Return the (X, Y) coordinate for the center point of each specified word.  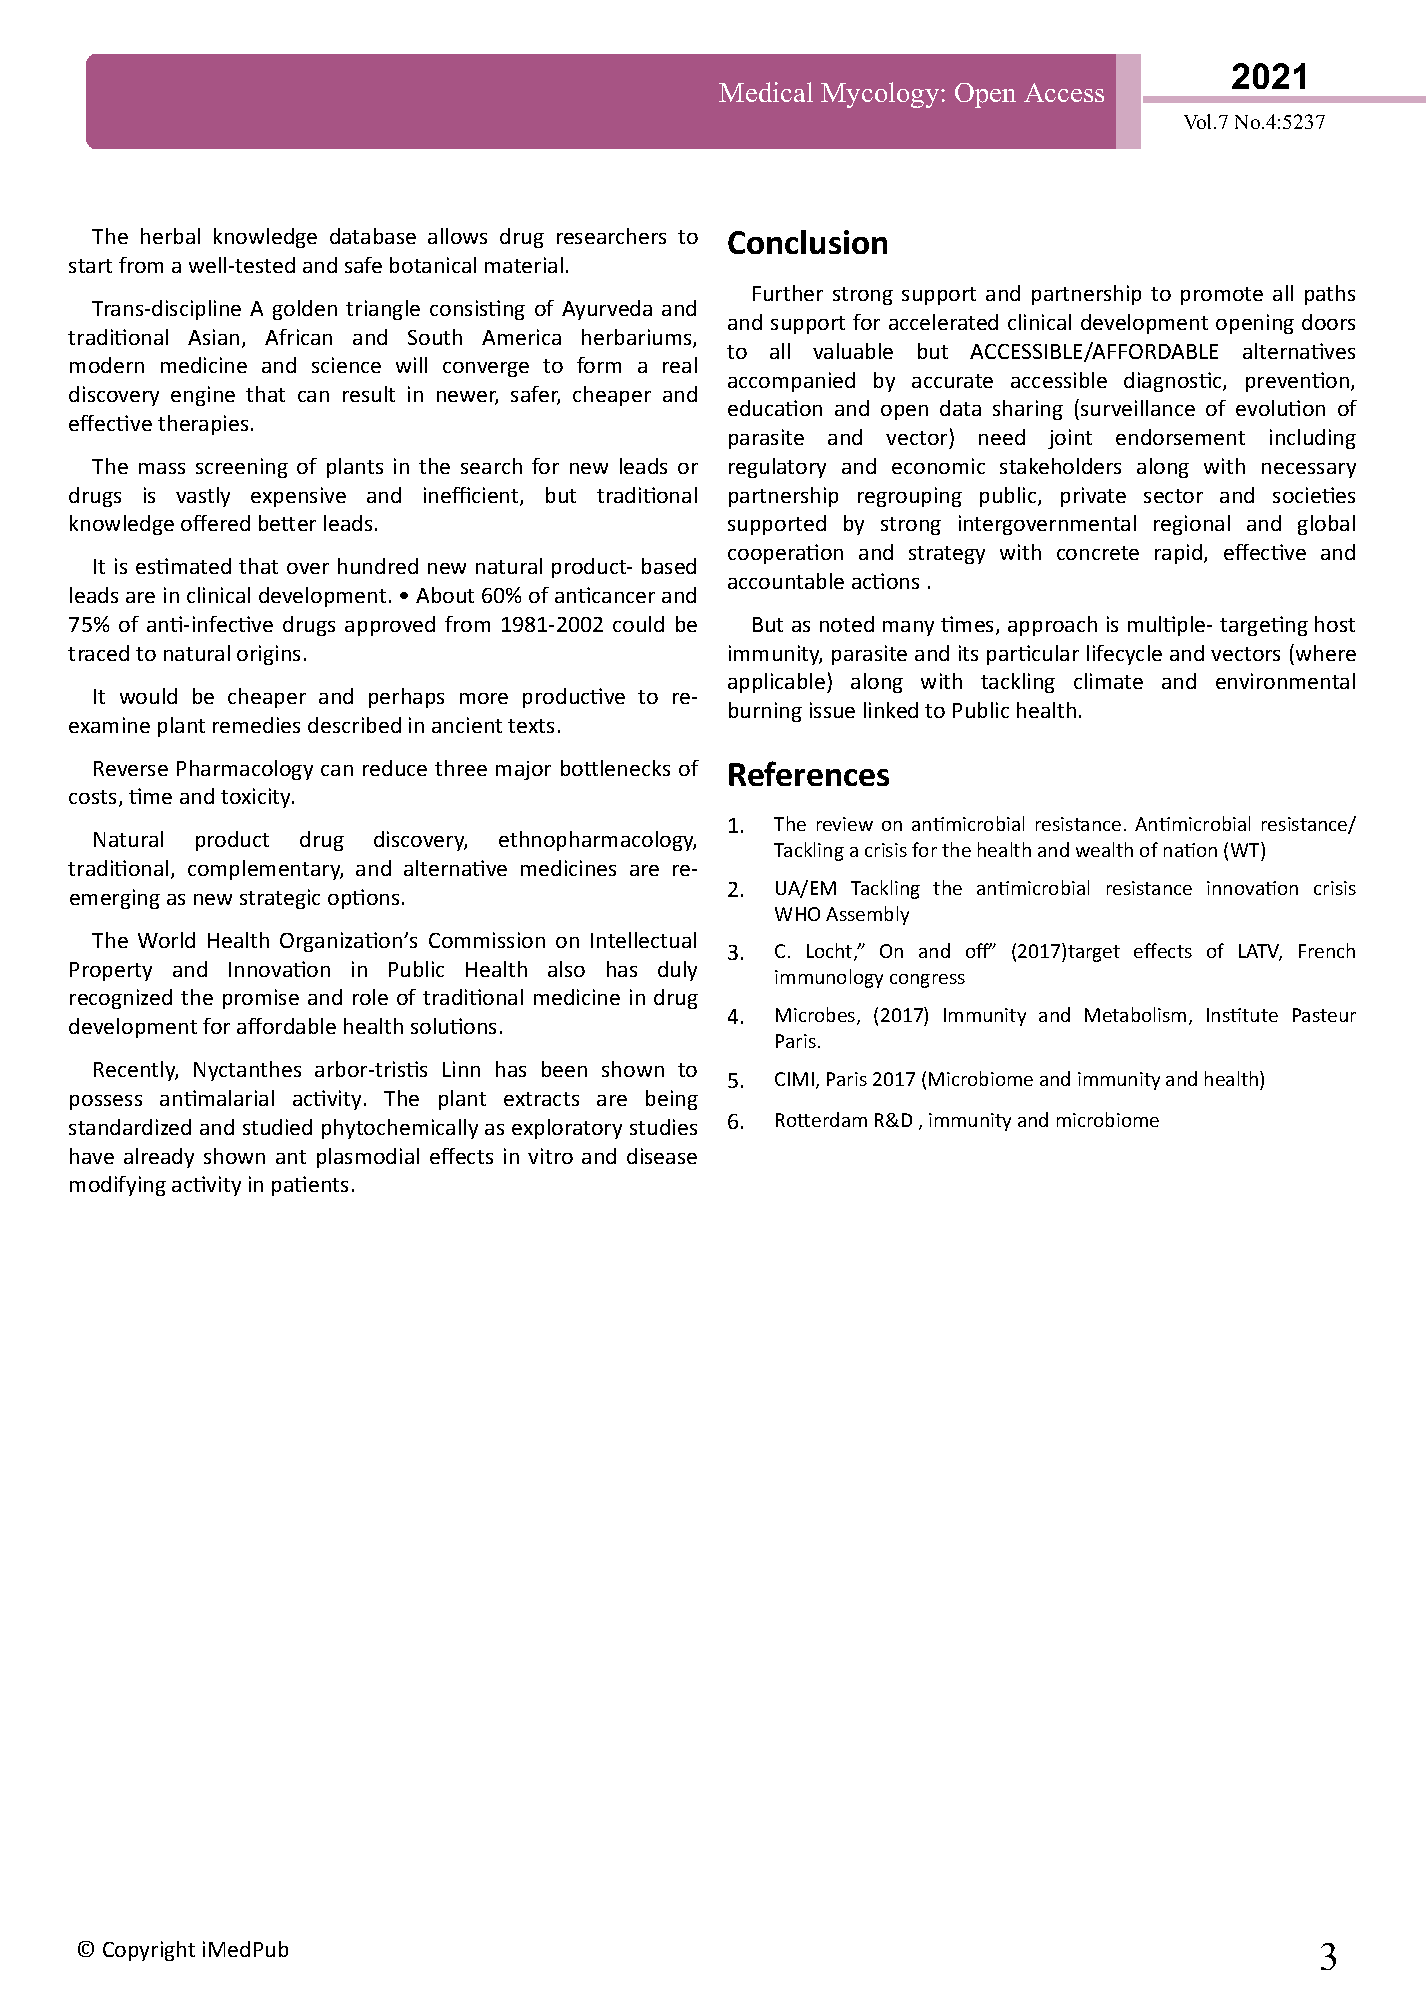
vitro (550, 1156)
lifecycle (1124, 655)
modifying (118, 1186)
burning (765, 712)
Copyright (149, 1951)
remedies (256, 725)
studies (663, 1127)
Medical (766, 92)
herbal (170, 236)
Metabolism (1135, 1014)
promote (1222, 296)
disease (662, 1156)
